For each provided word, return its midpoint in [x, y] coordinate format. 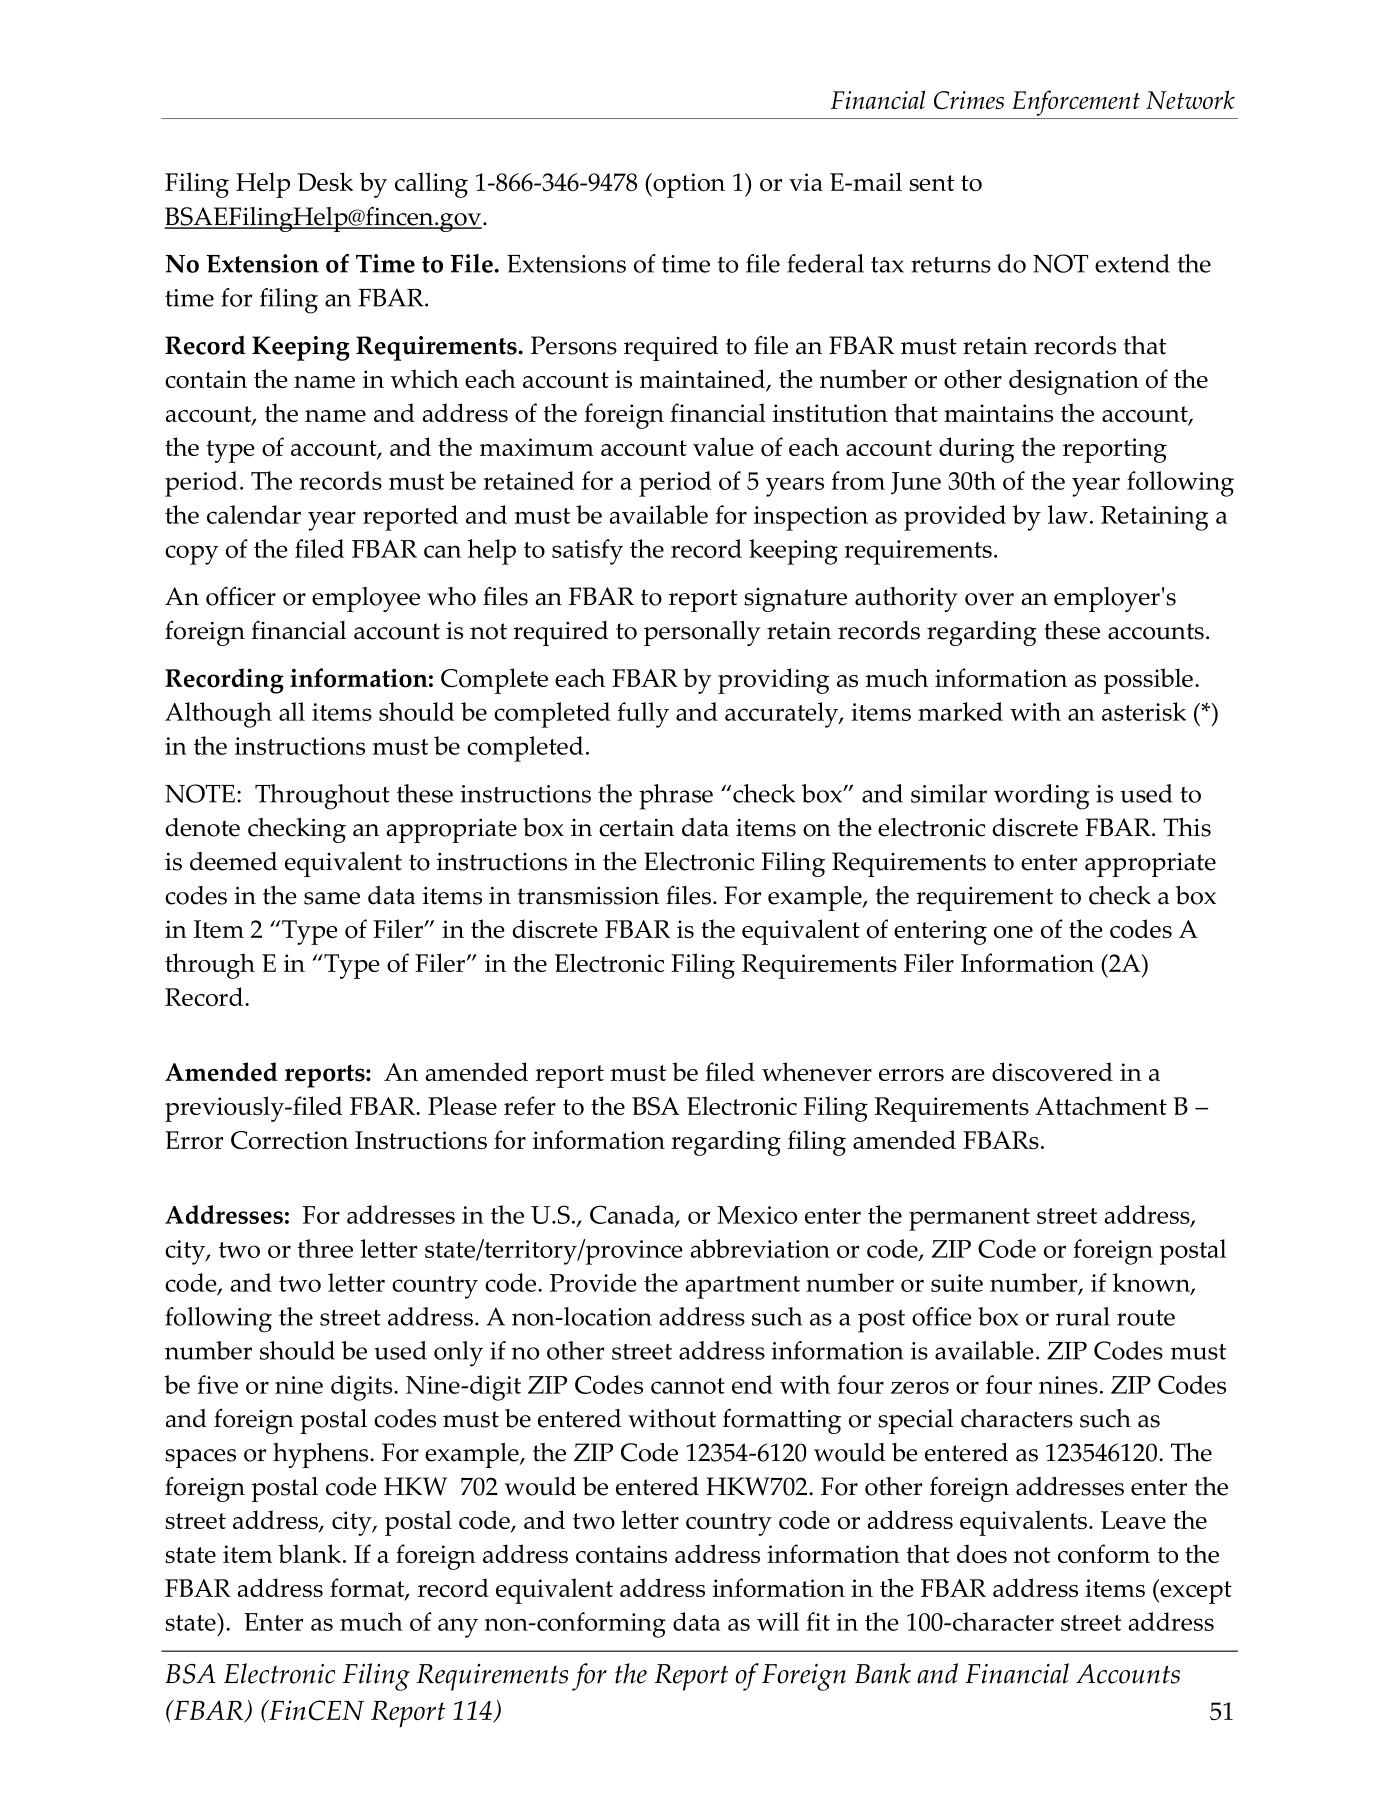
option [688, 185]
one [1013, 932]
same [332, 898]
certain [636, 828]
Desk [325, 181]
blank [309, 1553]
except [1195, 1591]
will [778, 1621]
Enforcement [1076, 103]
